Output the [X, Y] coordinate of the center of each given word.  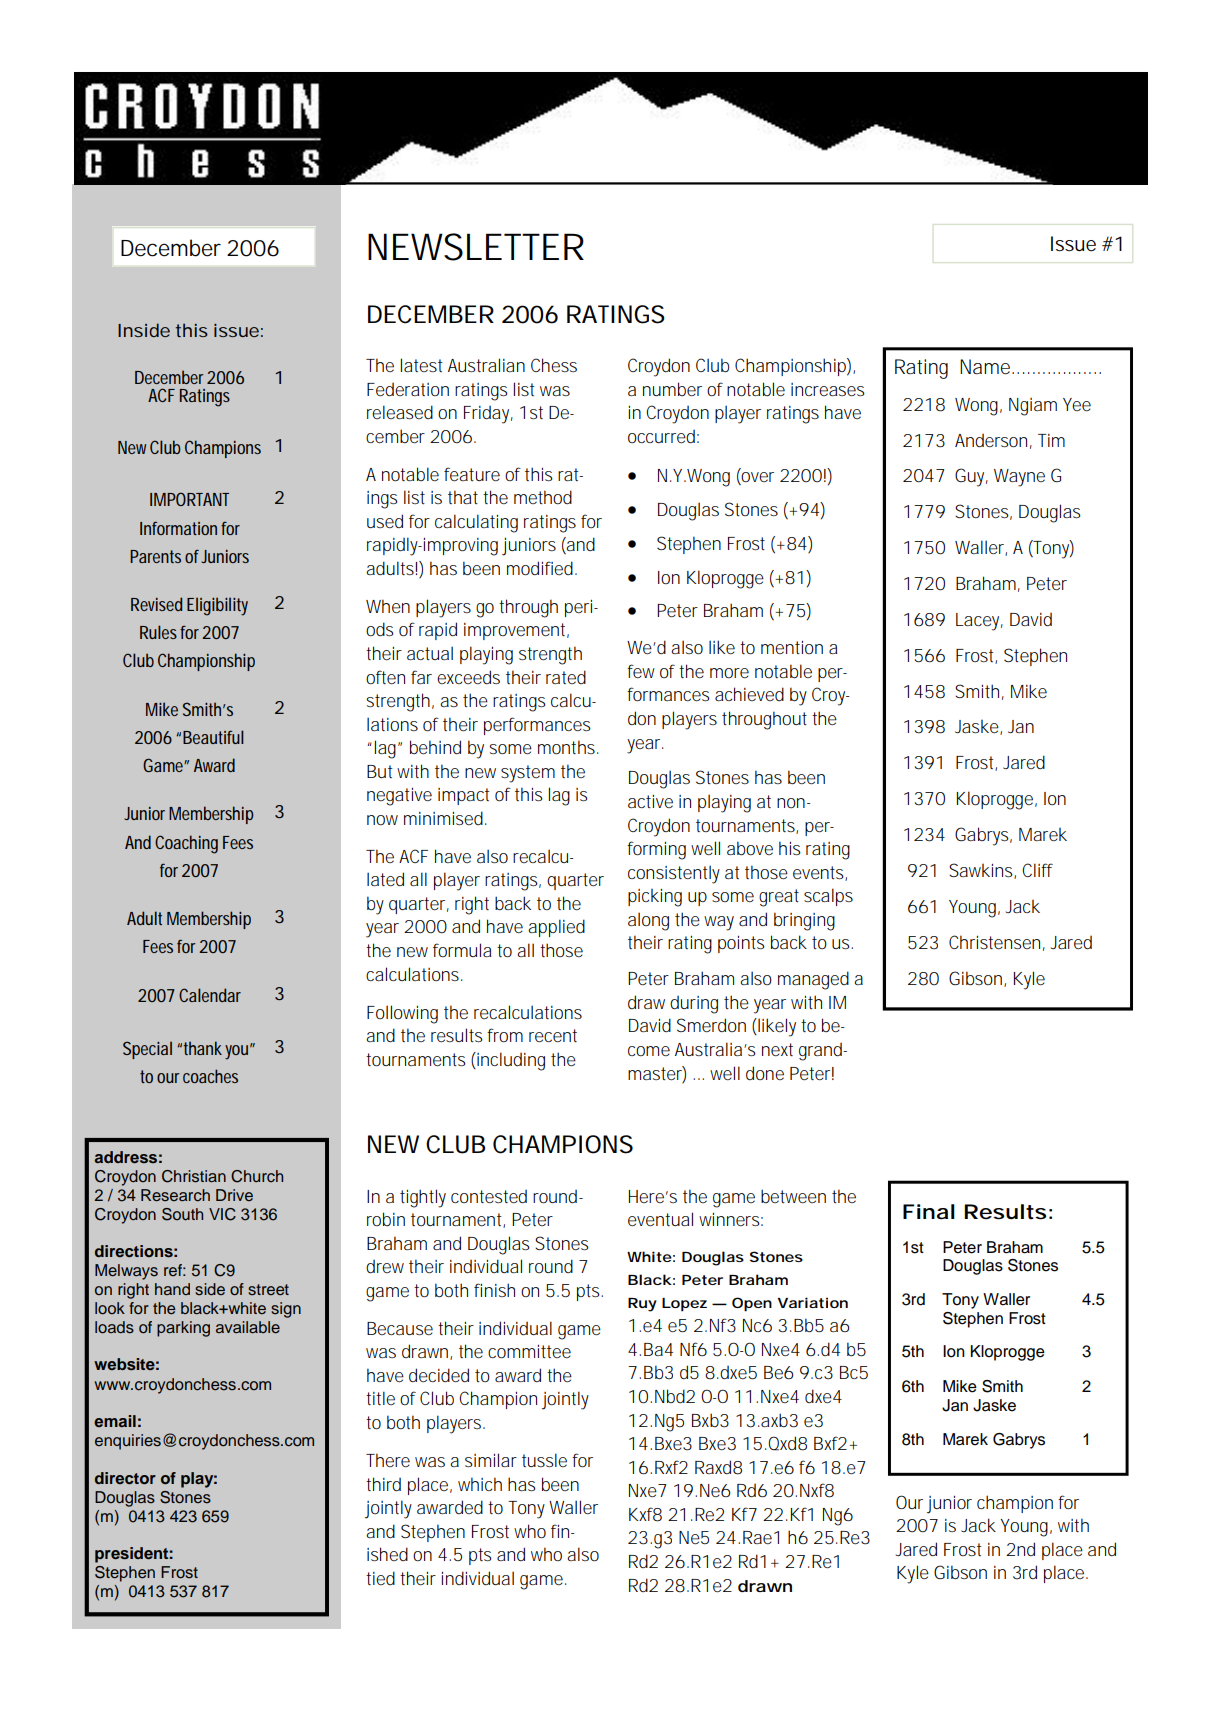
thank [203, 1048]
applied [556, 928]
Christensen [994, 942]
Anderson [991, 440]
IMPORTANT [189, 499]
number [672, 389]
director [125, 1478]
